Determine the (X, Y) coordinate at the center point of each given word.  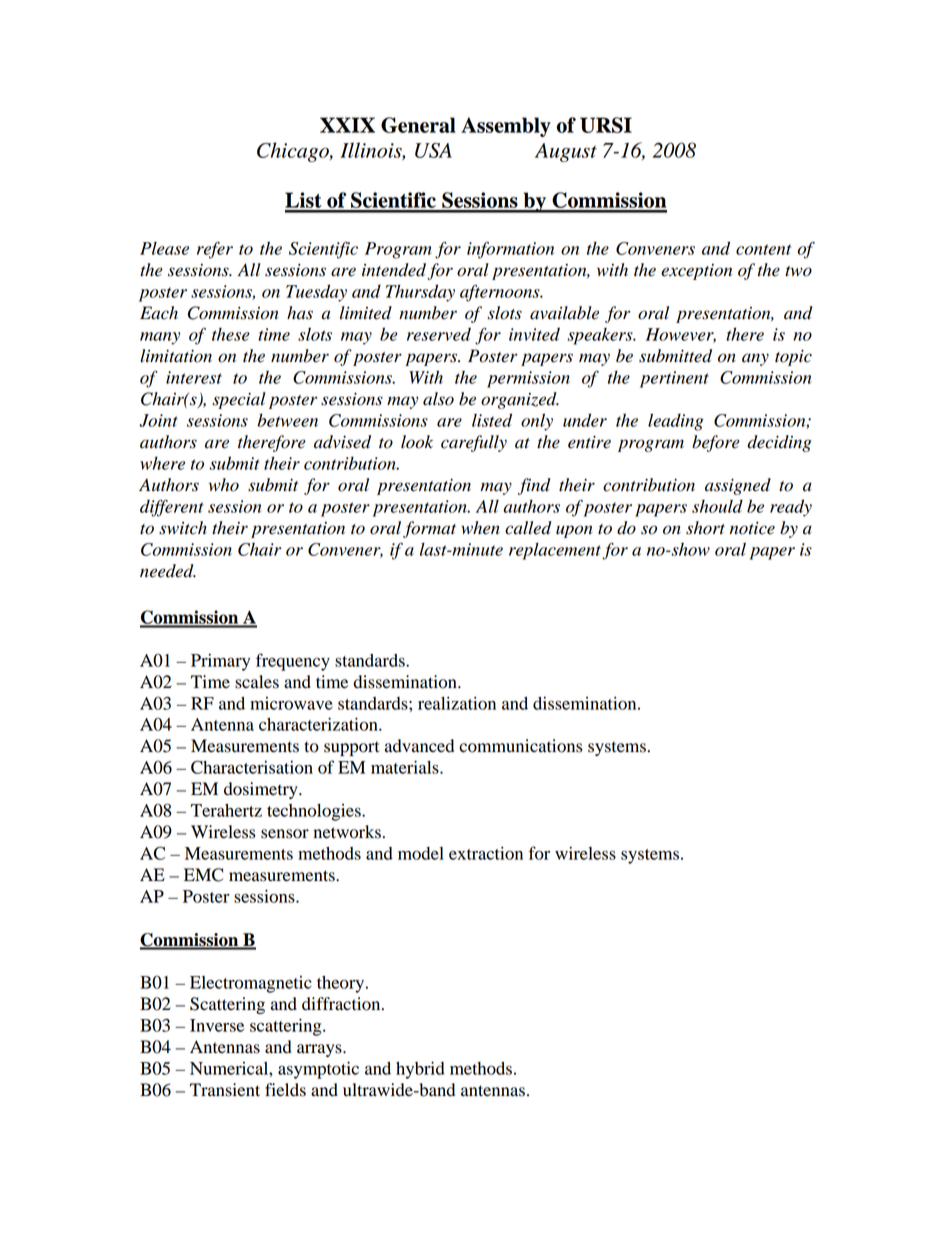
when (480, 528)
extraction (486, 853)
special (239, 400)
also (438, 399)
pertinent (674, 379)
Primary (220, 662)
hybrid (420, 1070)
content (763, 249)
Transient (225, 1090)
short (705, 528)
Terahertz (226, 810)
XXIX (347, 125)
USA (433, 150)
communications (520, 746)
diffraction (342, 1004)
